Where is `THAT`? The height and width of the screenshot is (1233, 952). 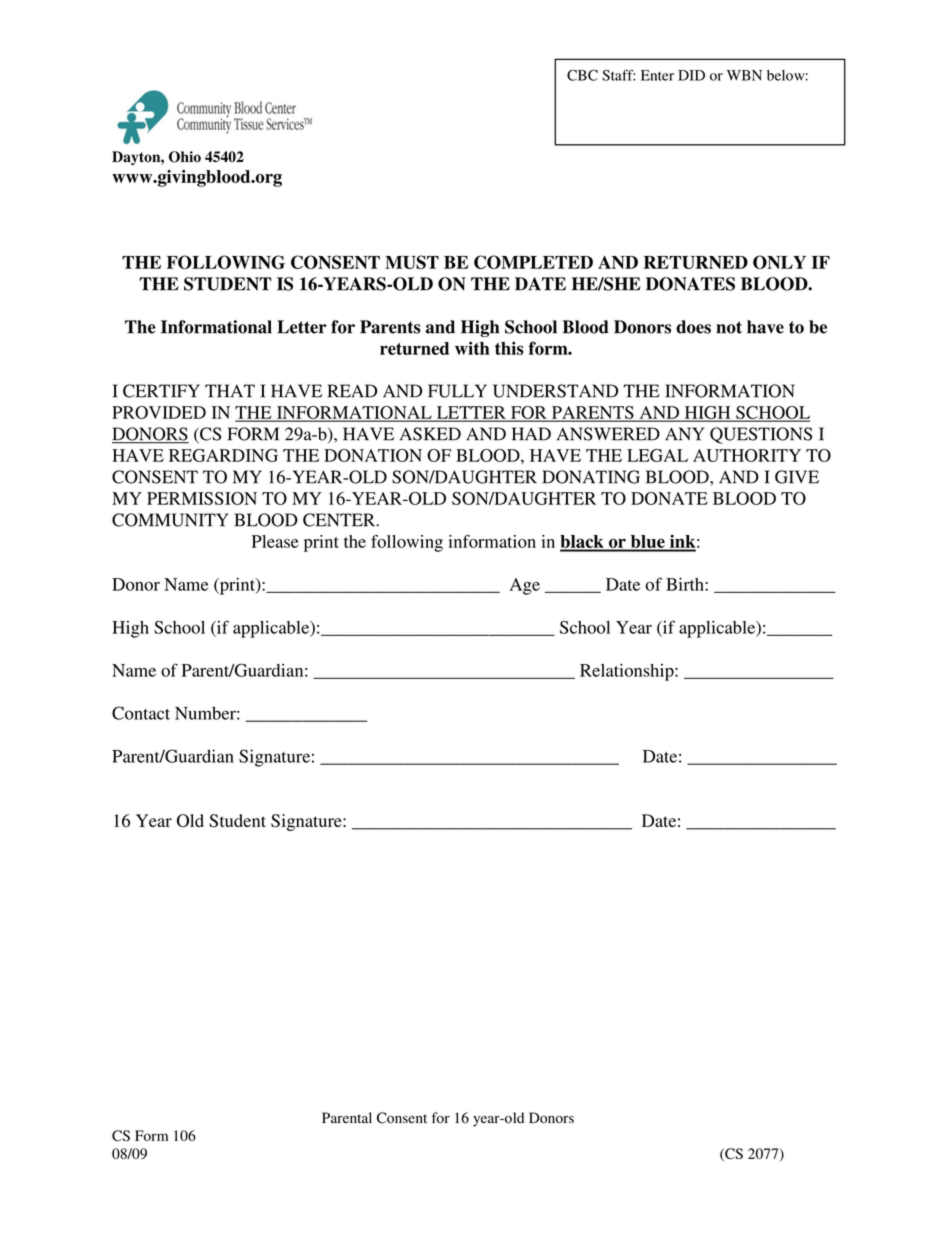 THAT is located at coordinates (230, 391).
